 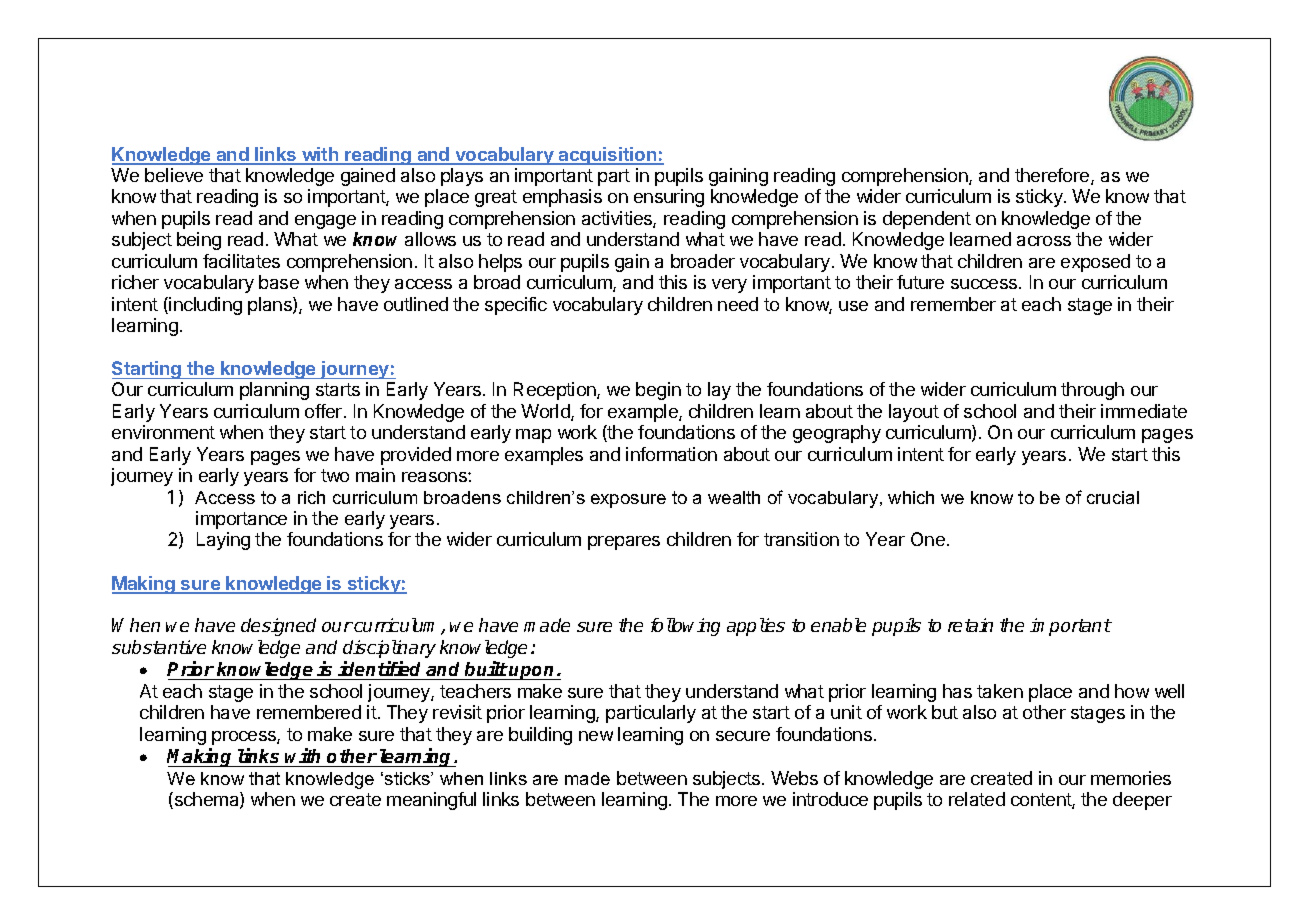 I want to click on therefore, so click(x=1052, y=175).
